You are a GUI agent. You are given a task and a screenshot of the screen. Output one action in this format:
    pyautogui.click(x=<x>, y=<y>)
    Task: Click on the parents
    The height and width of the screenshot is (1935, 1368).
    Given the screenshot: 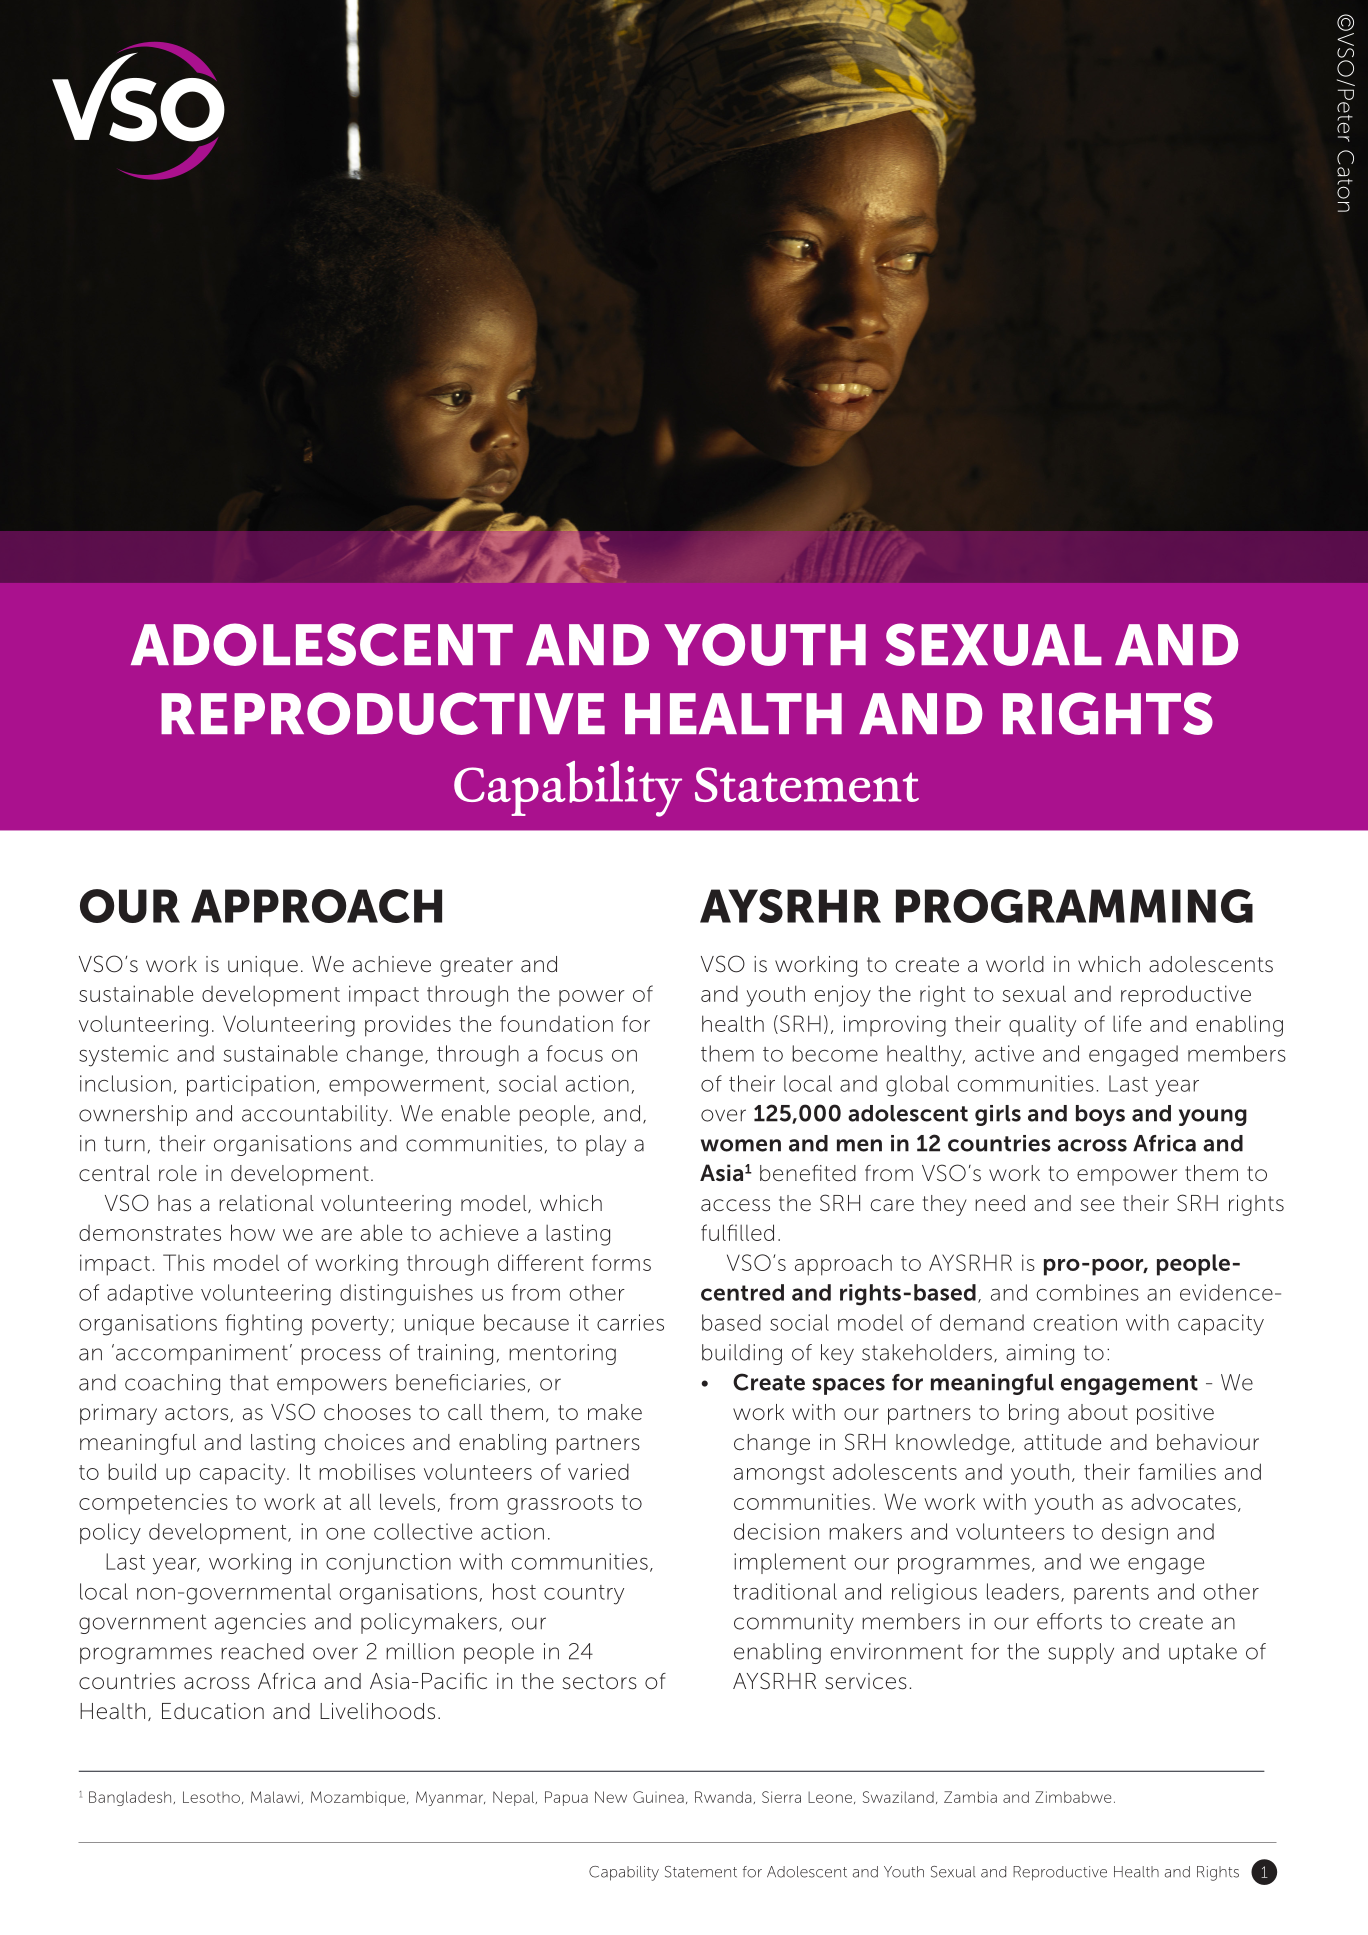 What is the action you would take?
    pyautogui.click(x=1111, y=1594)
